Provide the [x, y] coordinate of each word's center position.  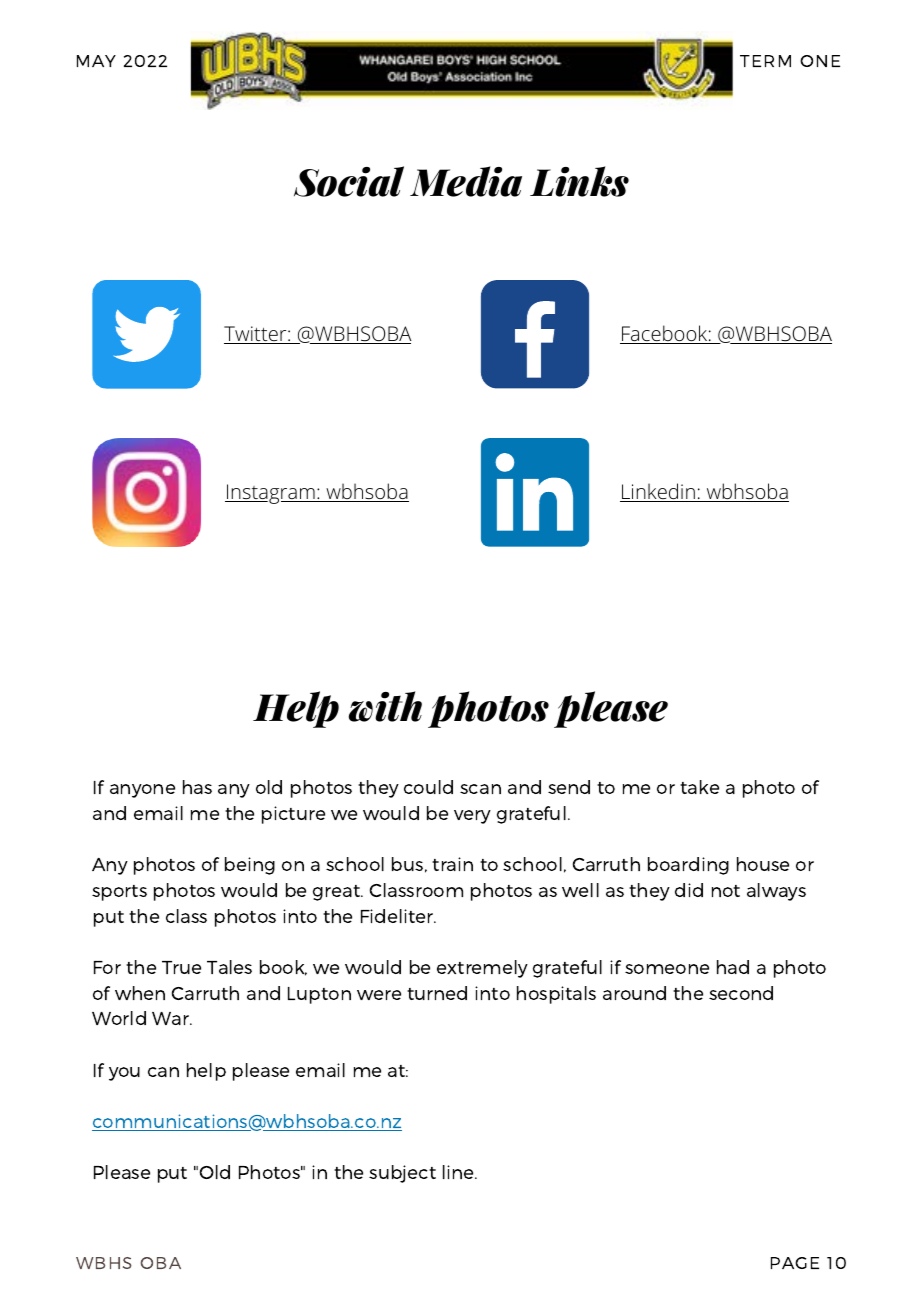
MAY [96, 61]
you [124, 1074]
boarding [688, 866]
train [452, 864]
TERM [765, 61]
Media [466, 181]
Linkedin [658, 492]
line [460, 1172]
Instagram [271, 494]
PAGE [795, 1263]
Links [579, 181]
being [250, 866]
